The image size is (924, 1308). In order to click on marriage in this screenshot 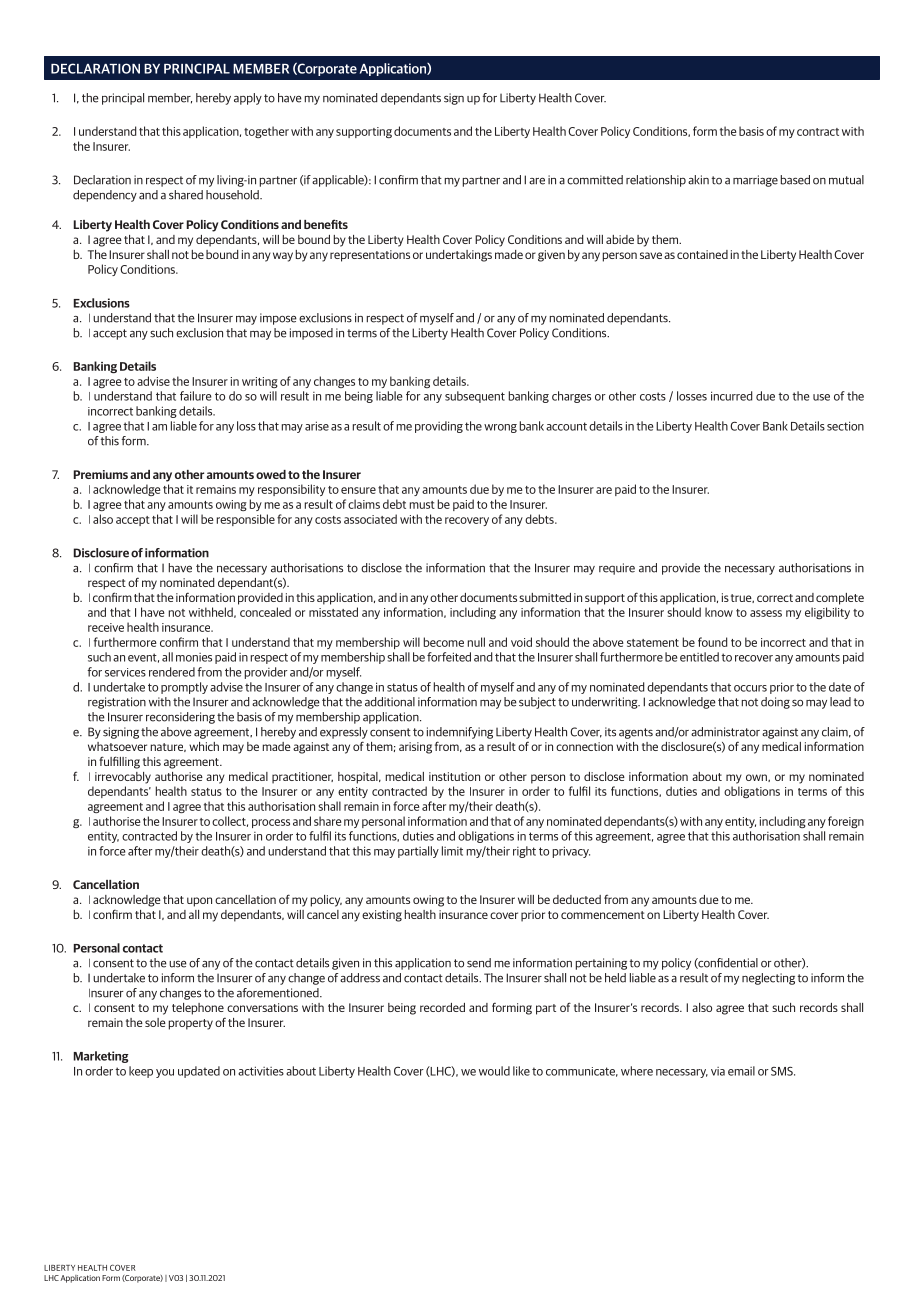, I will do `click(755, 181)`.
